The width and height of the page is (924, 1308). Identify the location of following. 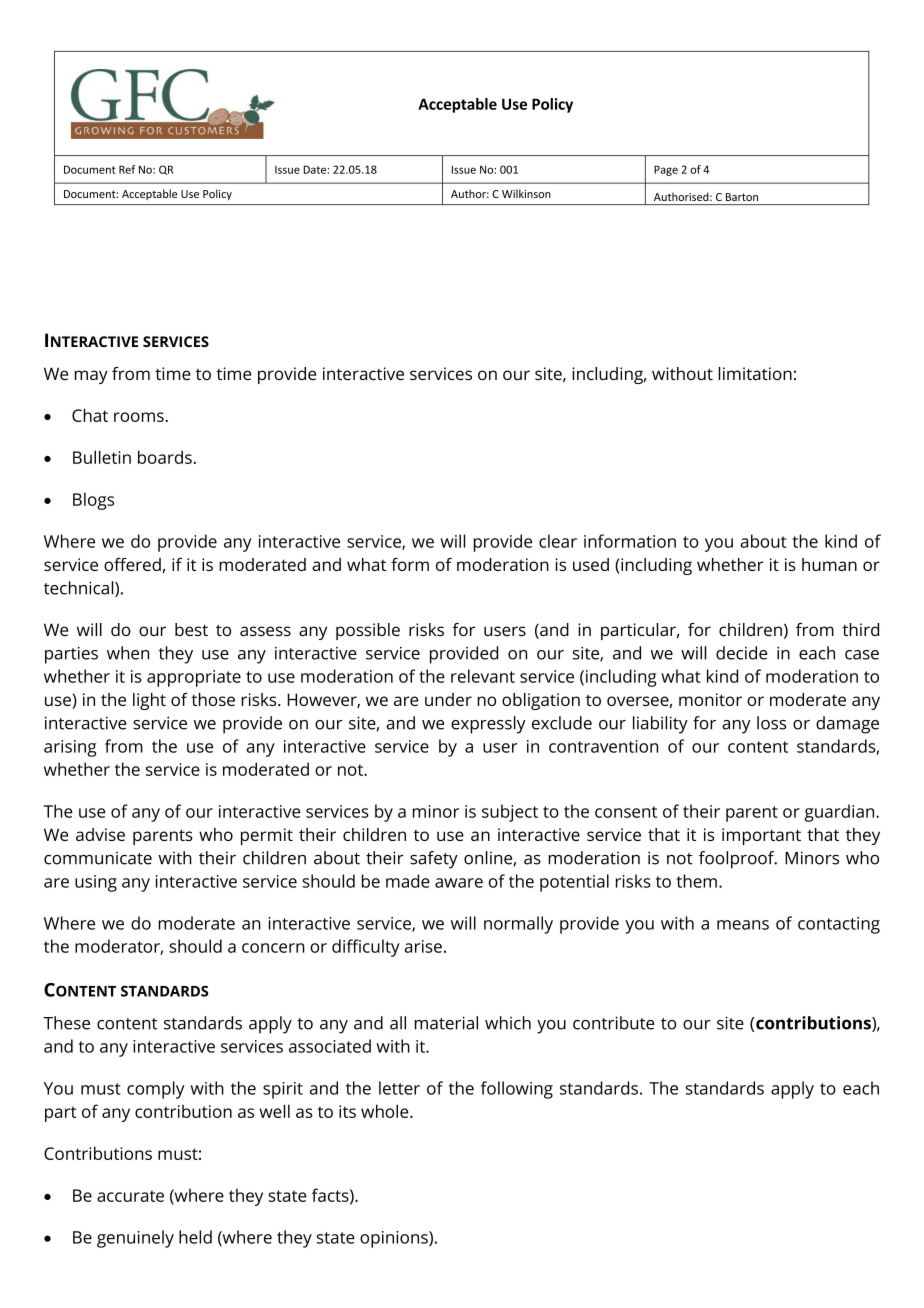
(517, 1090).
